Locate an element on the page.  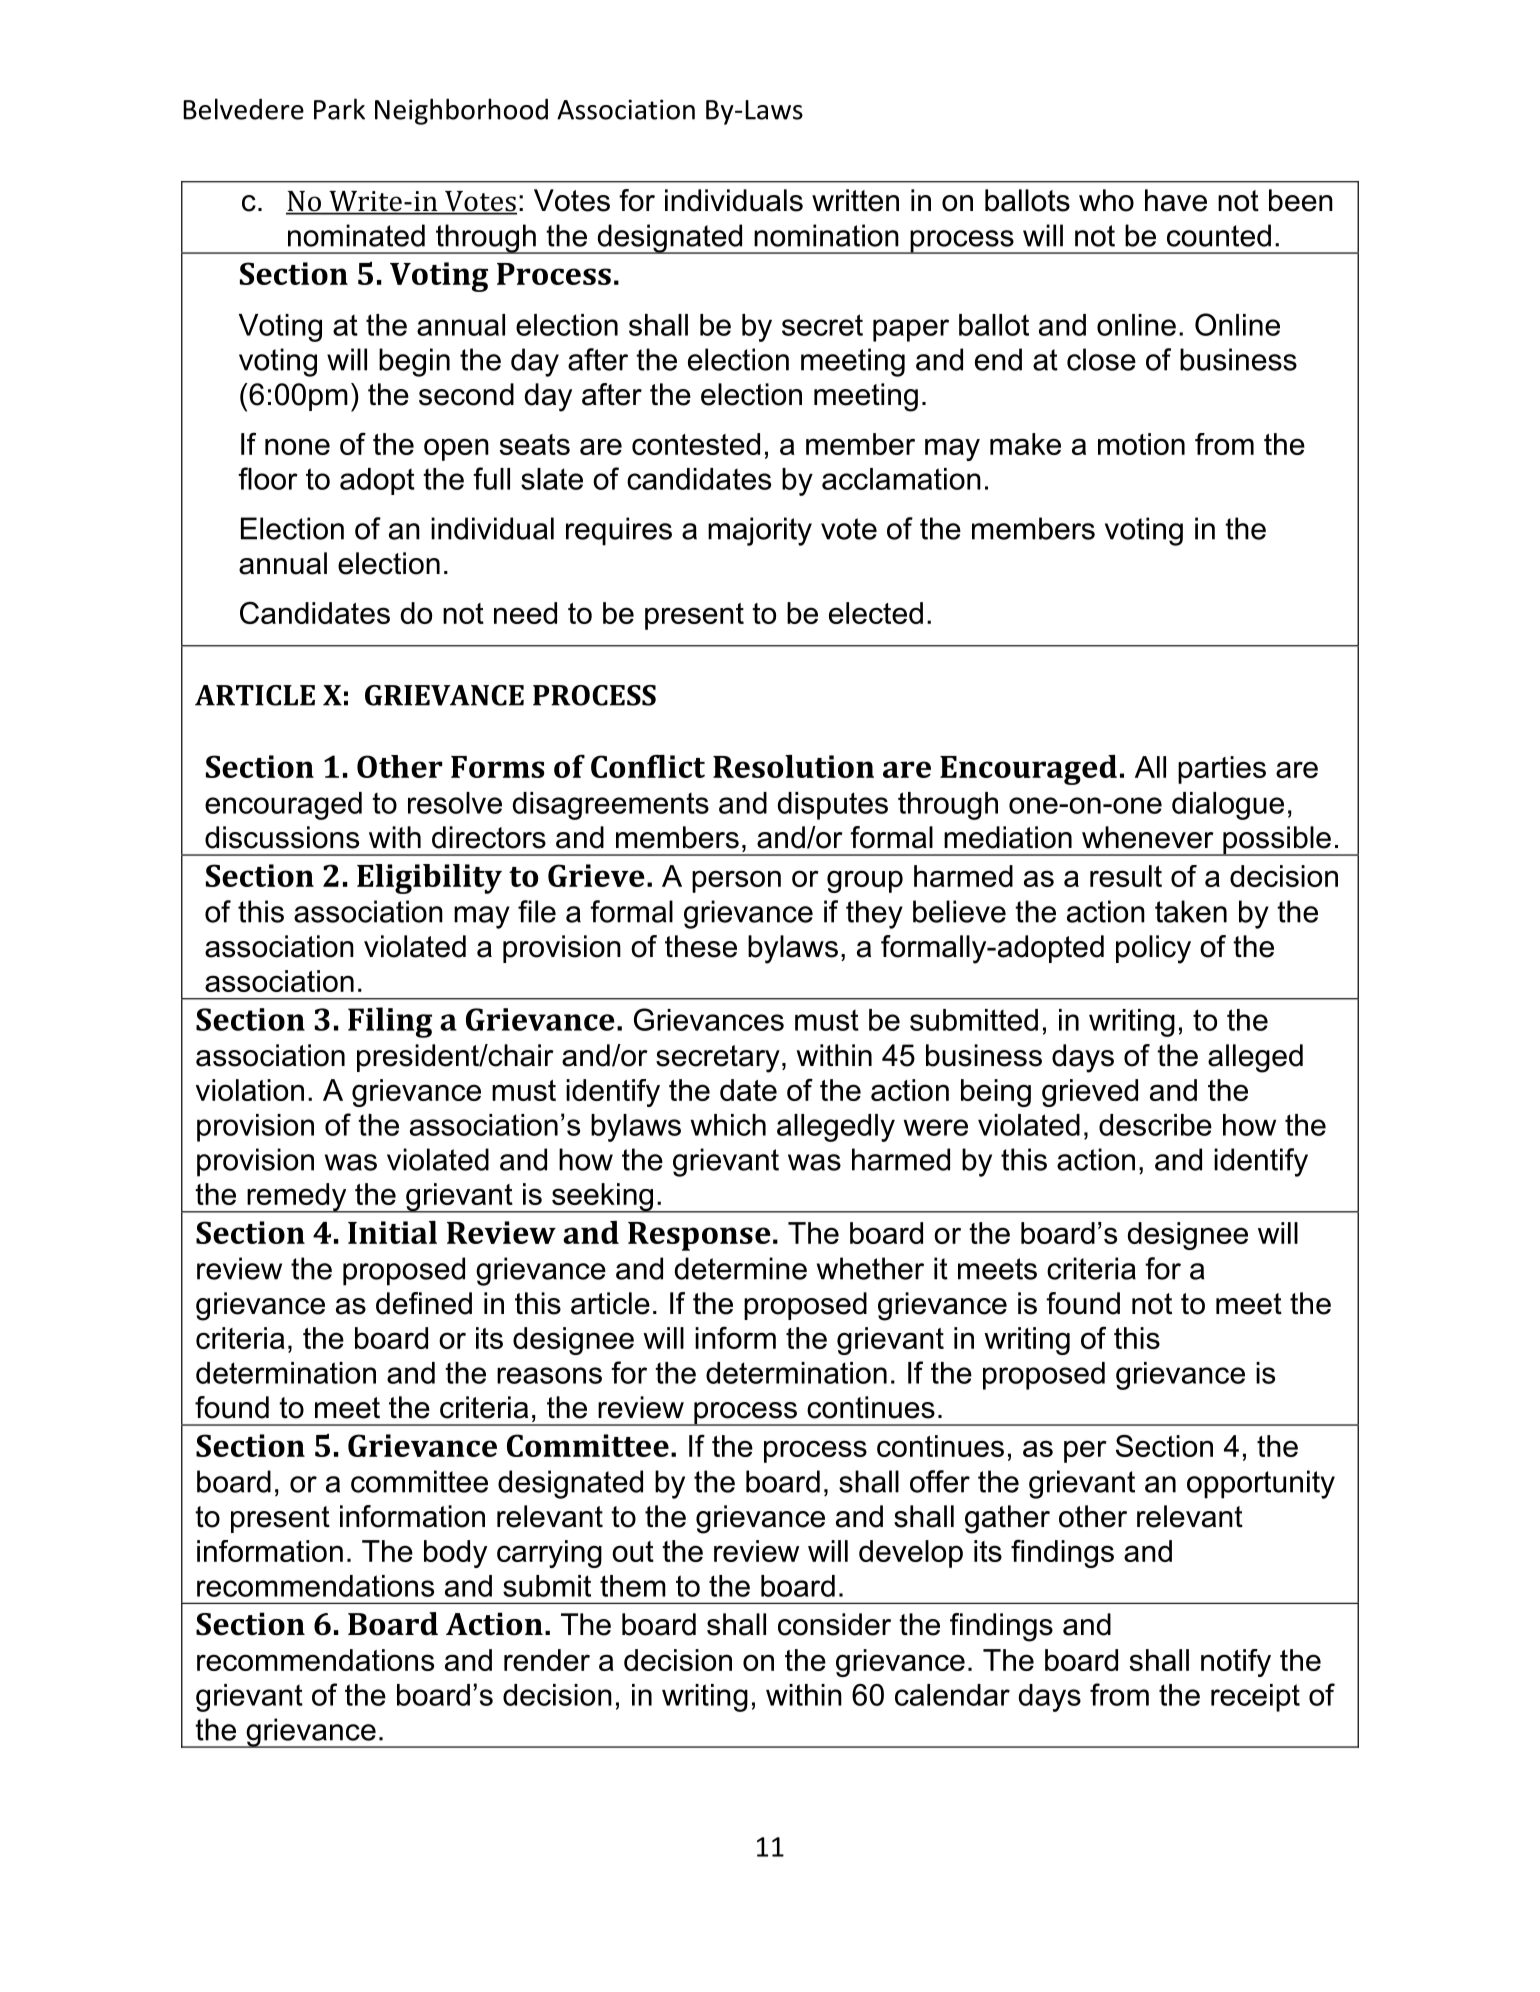
parties is located at coordinates (1222, 770).
